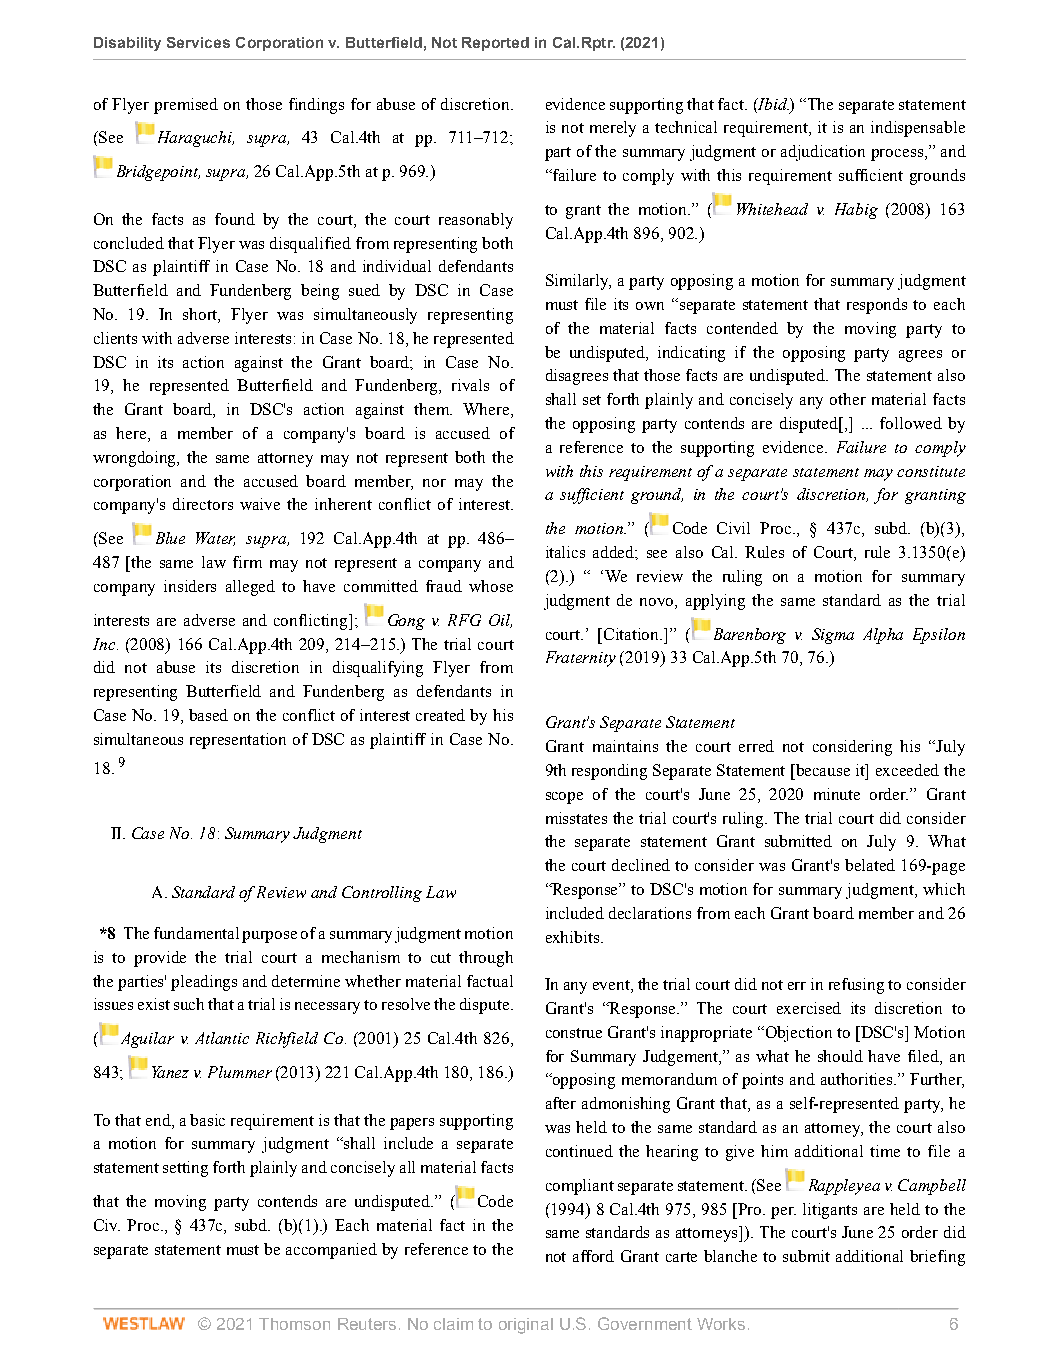 The image size is (1059, 1371). I want to click on nor, so click(434, 483).
